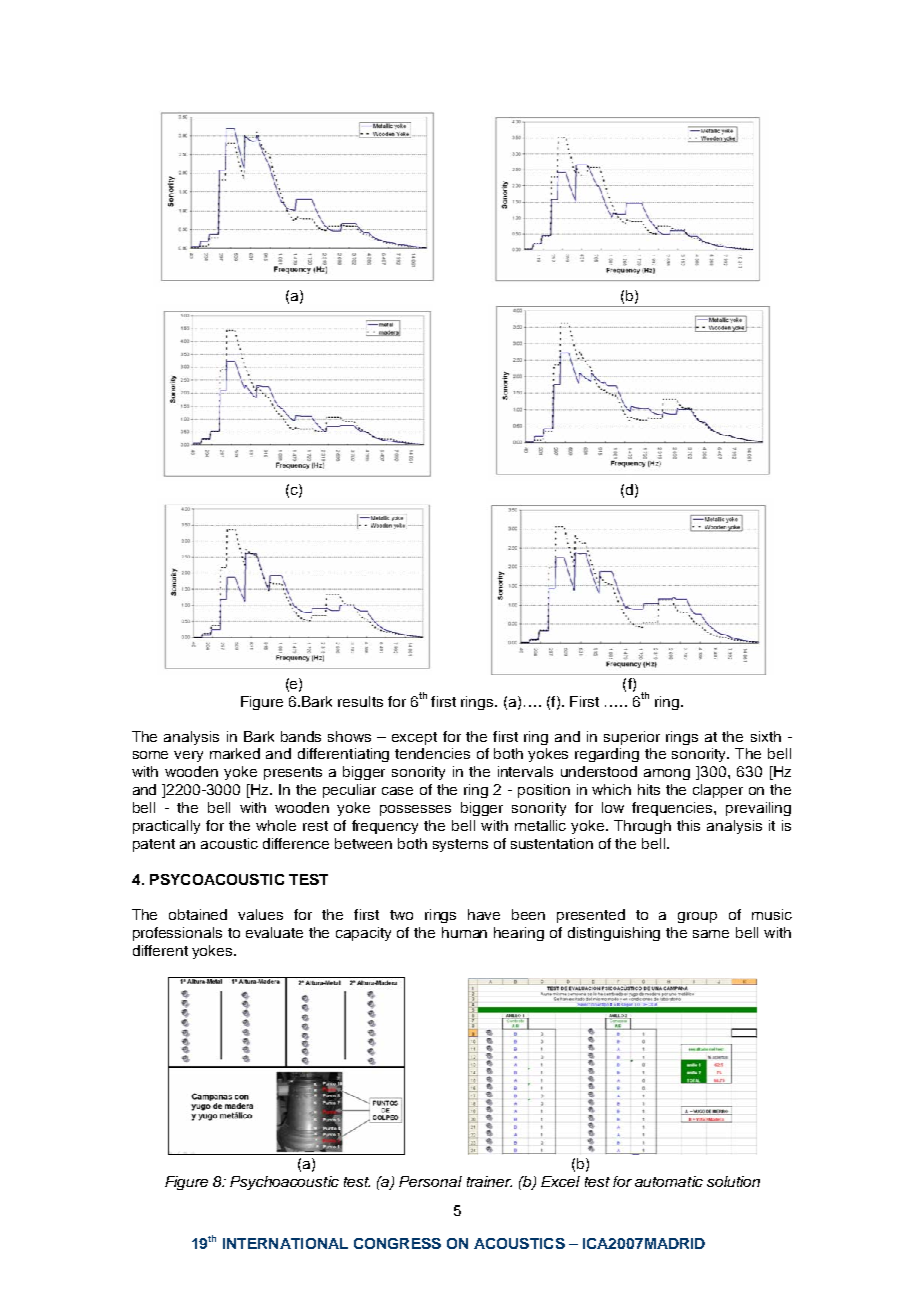  I want to click on obtained, so click(198, 914).
